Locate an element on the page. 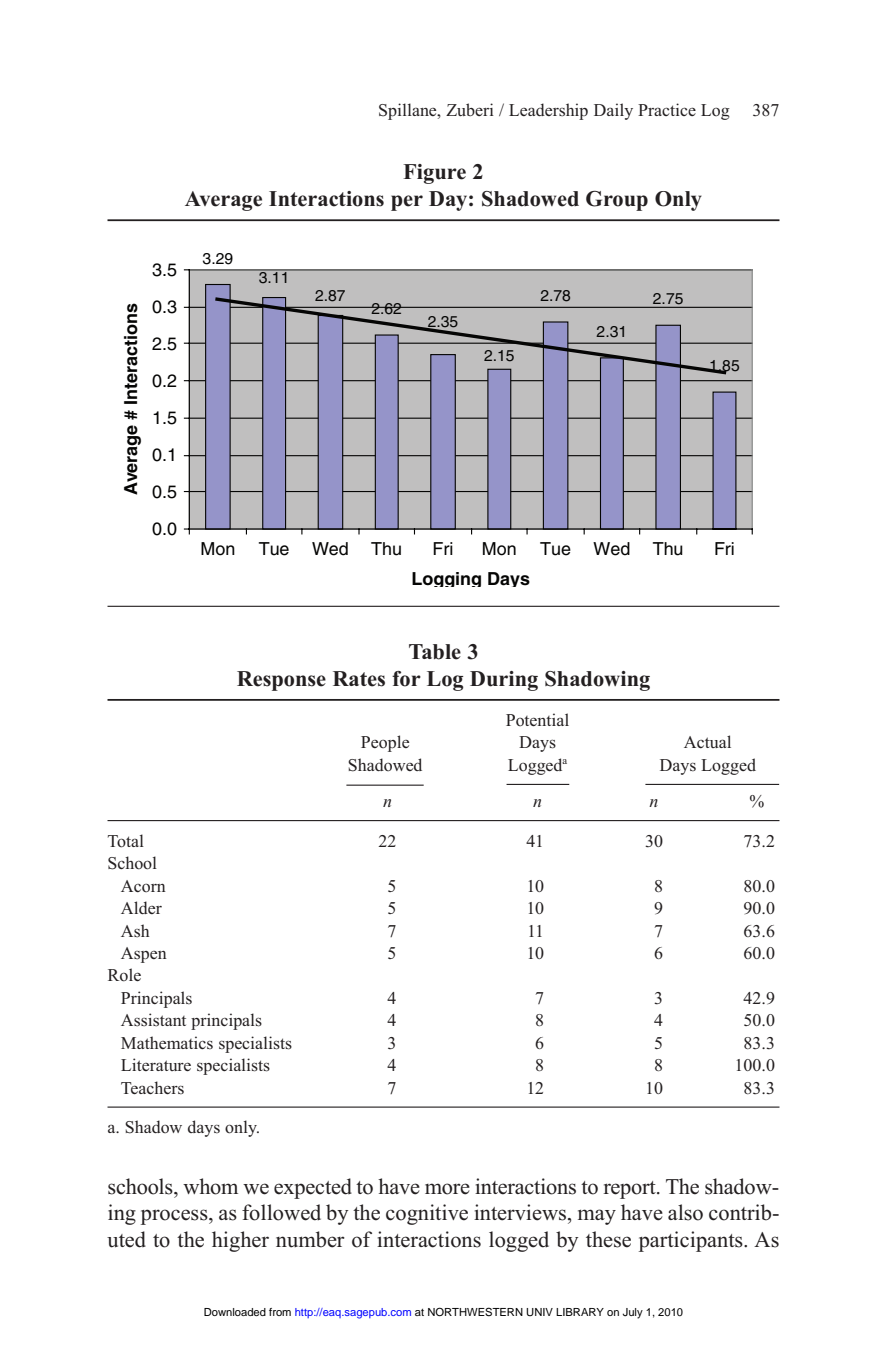 Image resolution: width=887 pixels, height=1372 pixels. People is located at coordinates (385, 743).
